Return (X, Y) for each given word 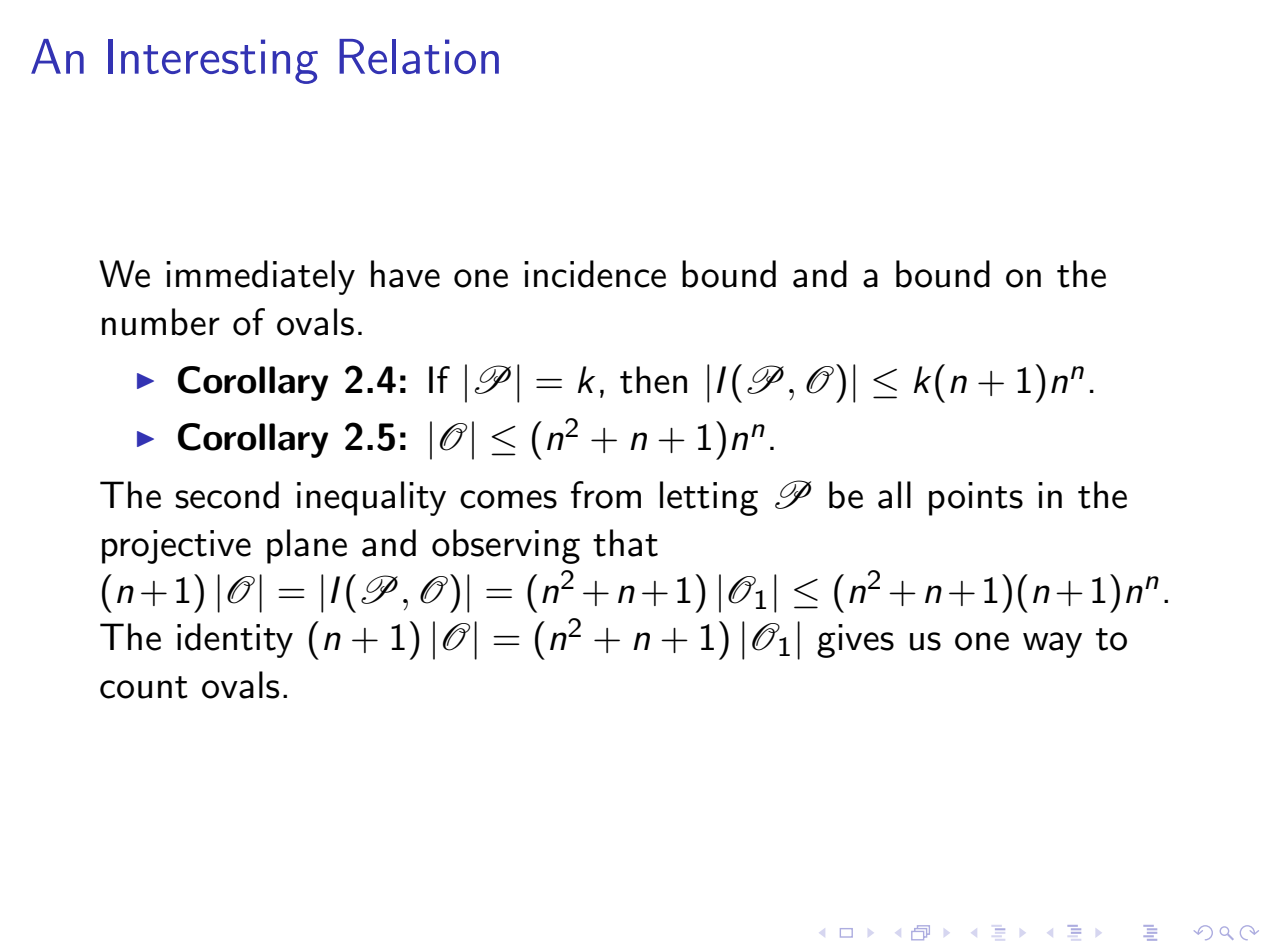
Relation (419, 56)
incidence (595, 274)
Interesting (213, 61)
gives (855, 641)
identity (235, 640)
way (1052, 645)
